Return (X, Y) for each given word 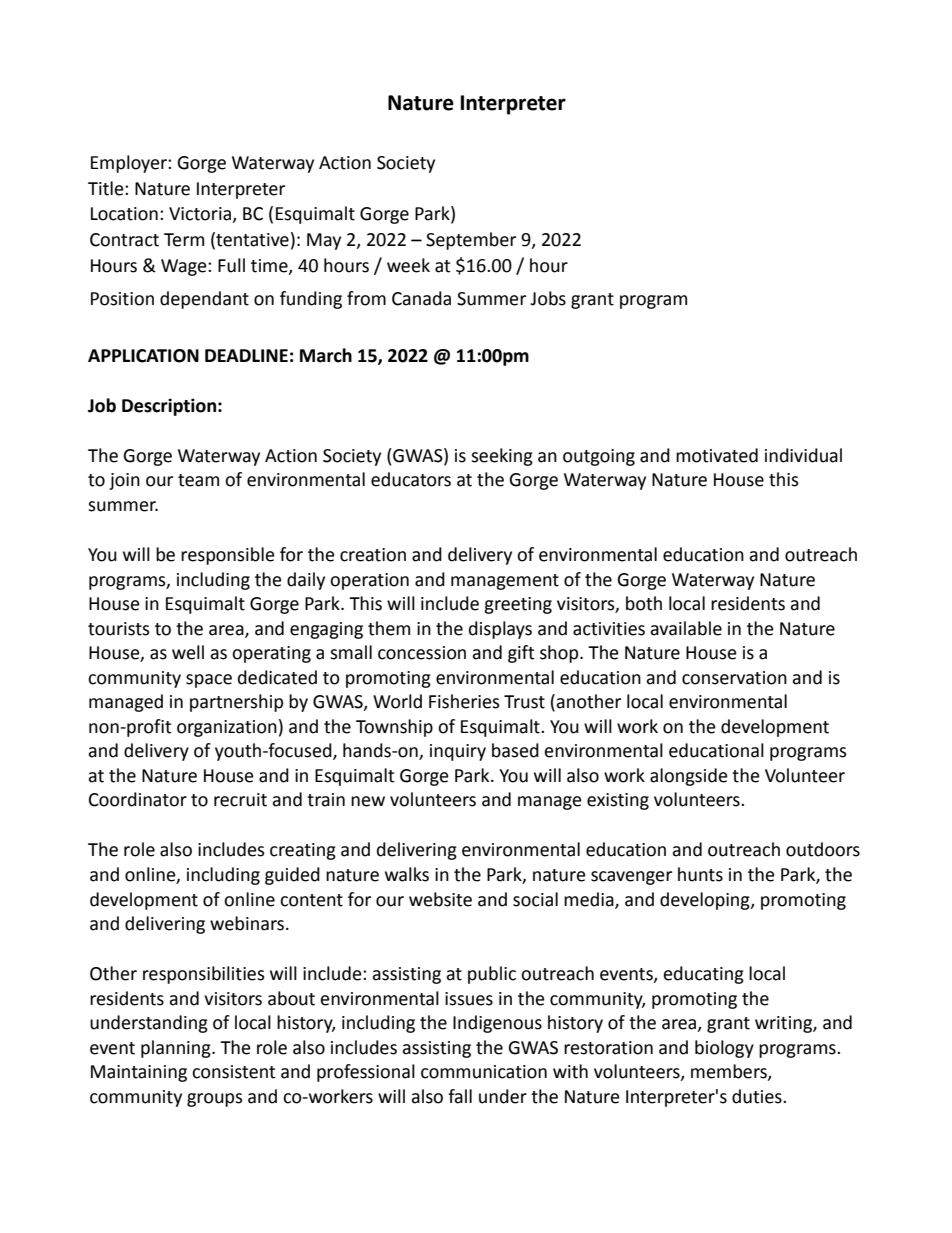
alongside (689, 777)
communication (484, 1072)
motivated (717, 455)
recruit (240, 800)
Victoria (201, 215)
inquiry (458, 752)
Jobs (548, 298)
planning (177, 1049)
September (471, 241)
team (198, 480)
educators (411, 479)
